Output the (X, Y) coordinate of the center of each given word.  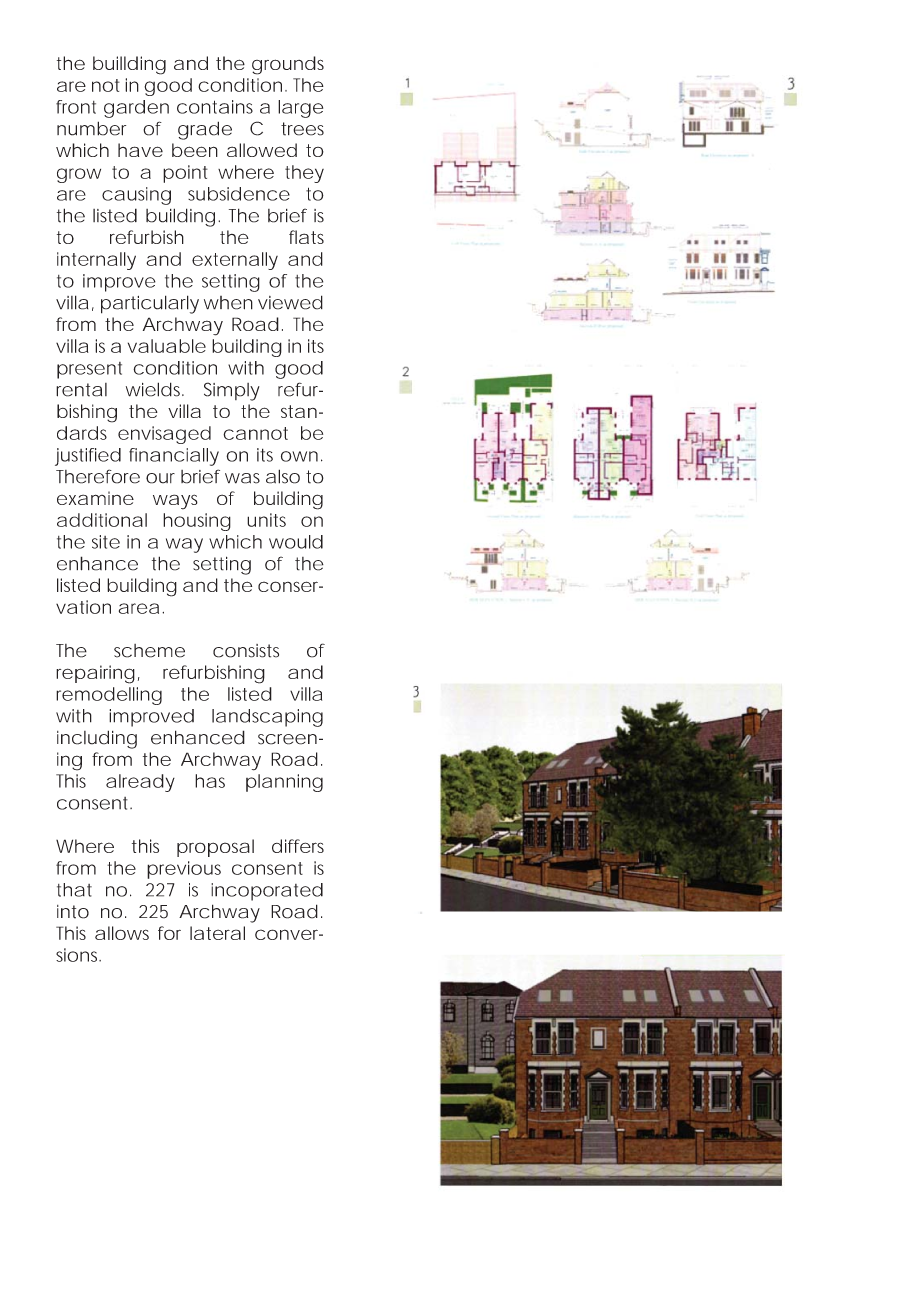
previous (184, 870)
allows (122, 933)
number (91, 128)
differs (298, 846)
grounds (288, 65)
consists (246, 651)
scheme (149, 651)
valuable (167, 346)
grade (205, 130)
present (89, 370)
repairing (95, 674)
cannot (255, 433)
